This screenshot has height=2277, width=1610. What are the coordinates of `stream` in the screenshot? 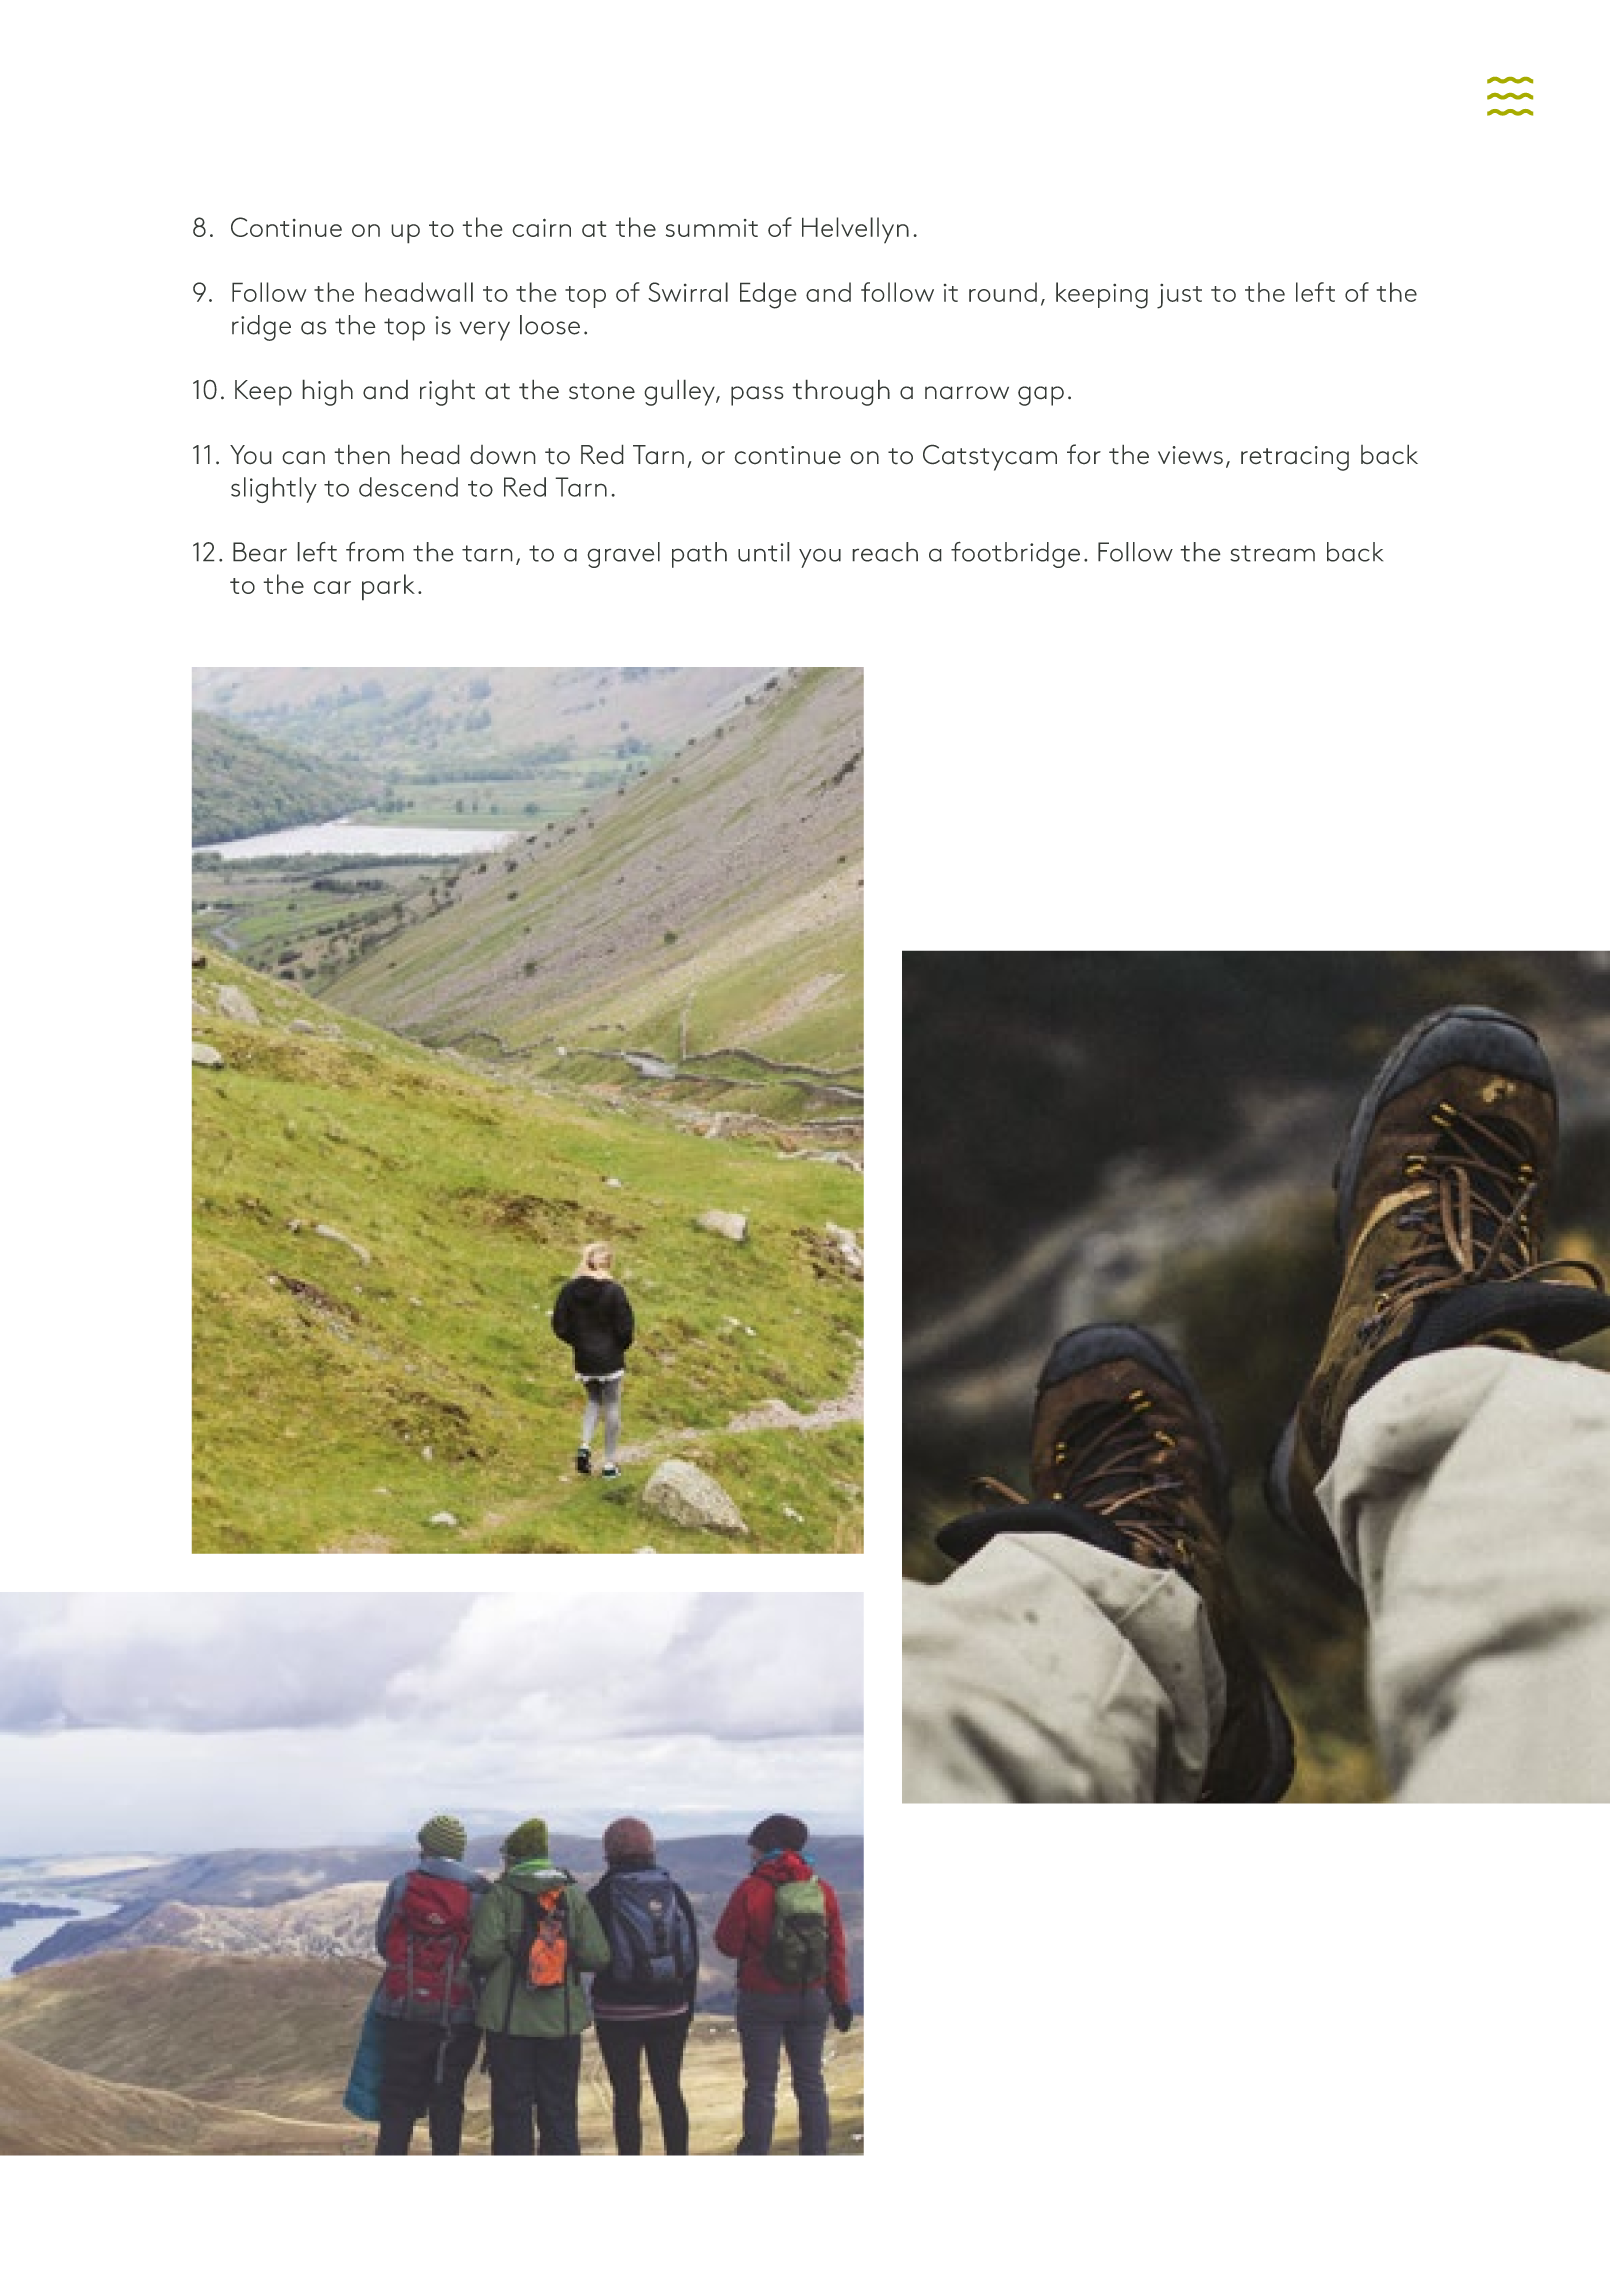 It's located at (1272, 553).
